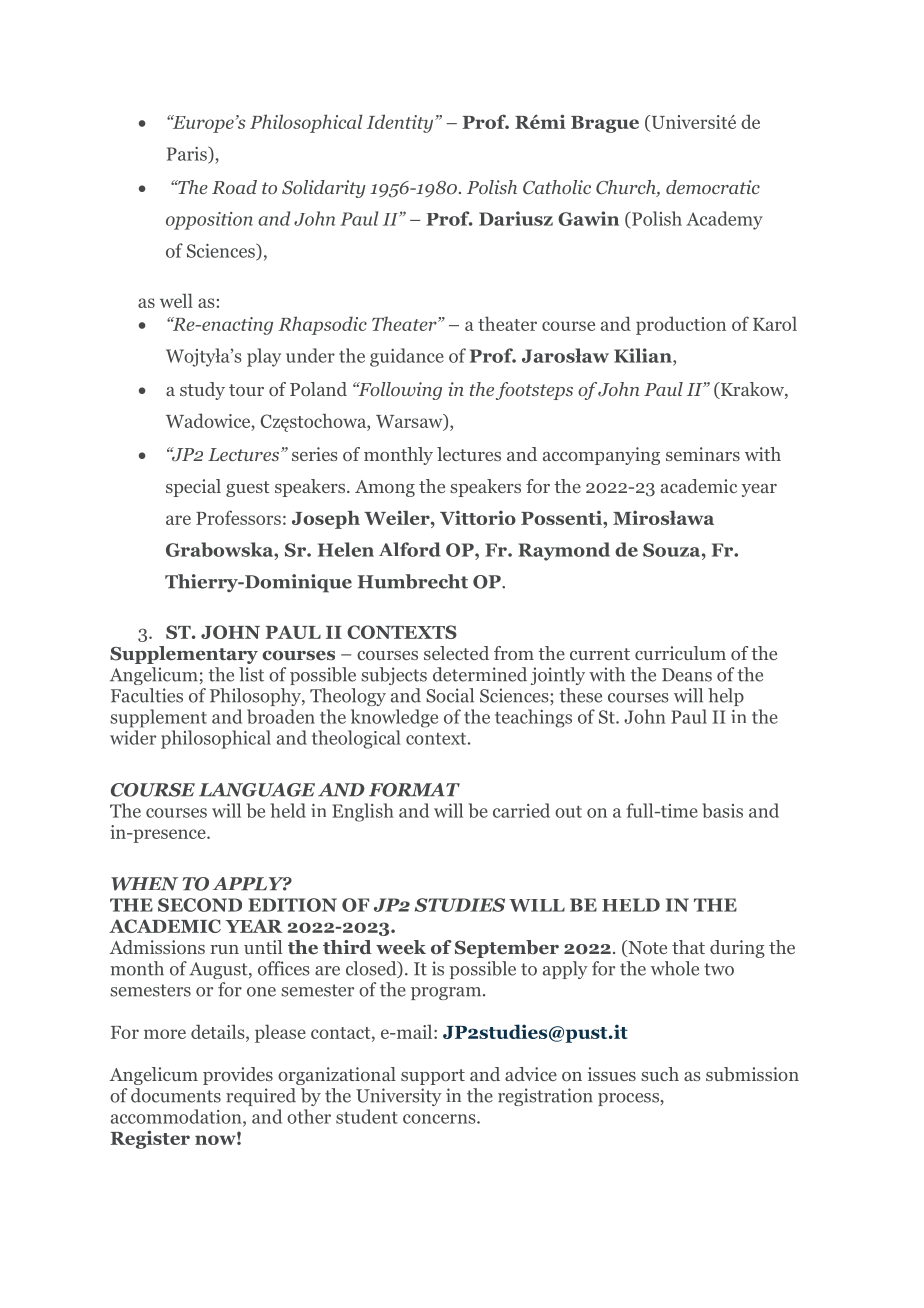  I want to click on selected, so click(456, 653).
